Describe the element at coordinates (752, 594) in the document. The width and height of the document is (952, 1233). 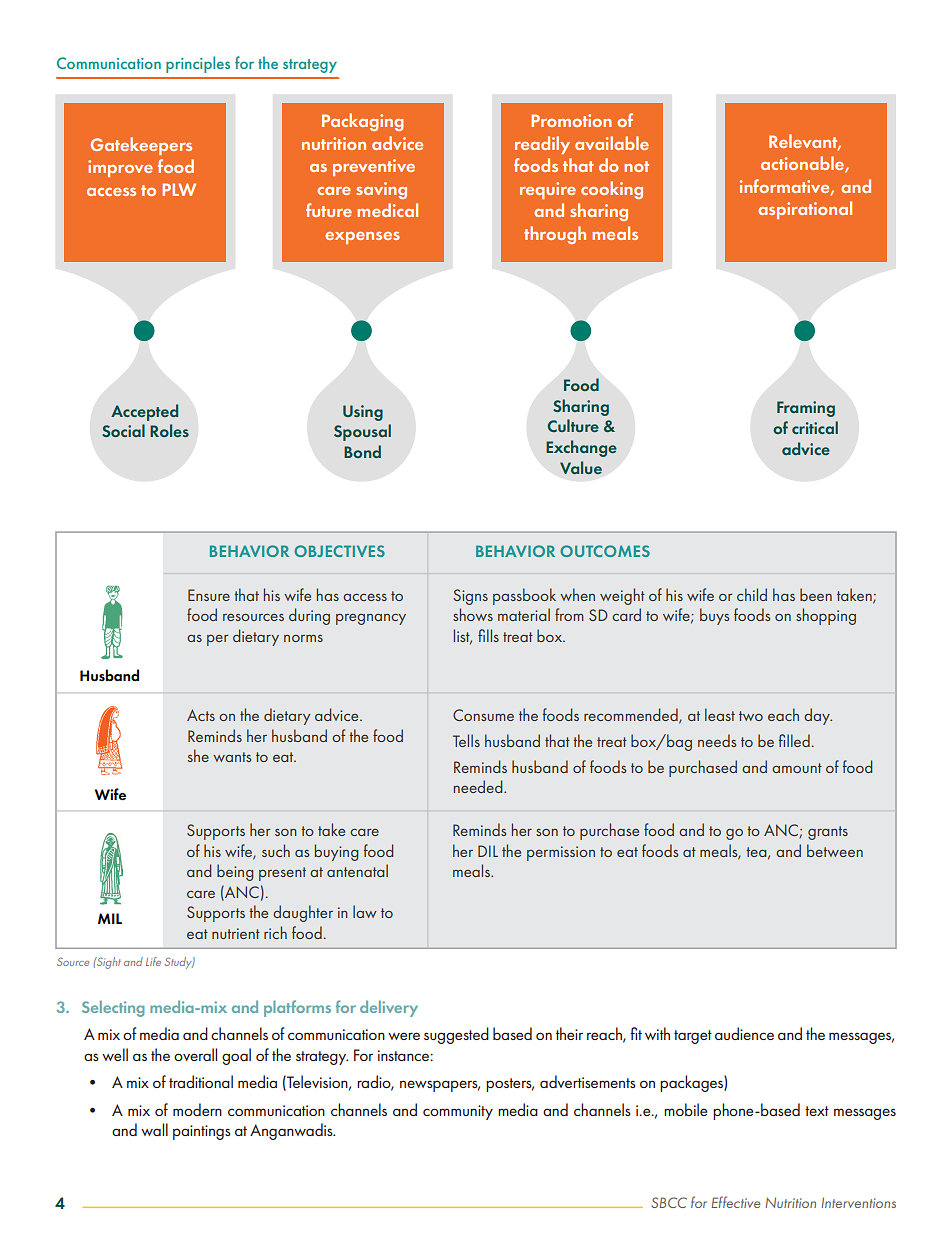
I see `child` at that location.
